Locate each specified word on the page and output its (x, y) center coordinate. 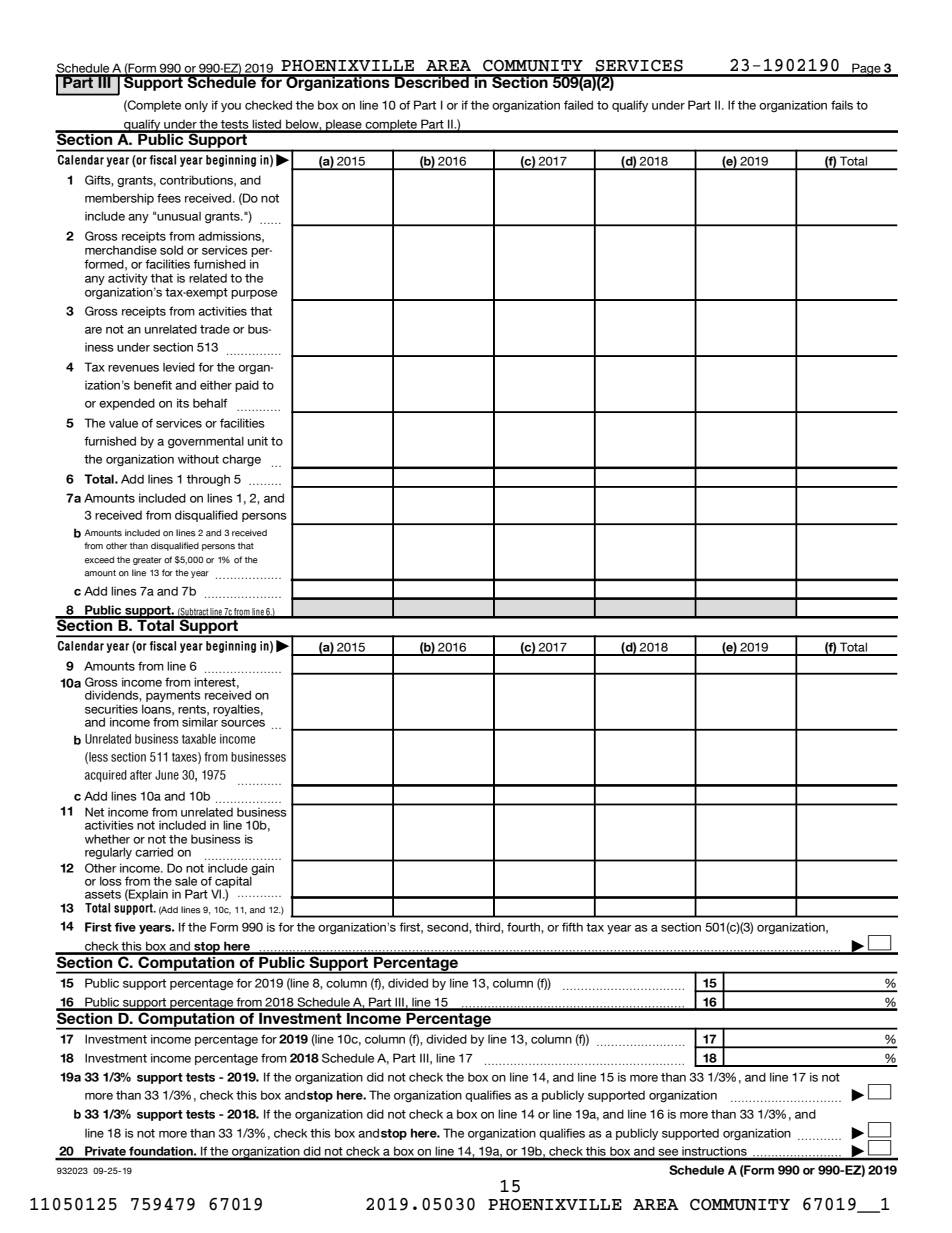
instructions (714, 1153)
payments (173, 696)
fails (842, 105)
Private (105, 1152)
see (669, 1154)
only (196, 106)
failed (578, 105)
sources (243, 723)
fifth (572, 927)
